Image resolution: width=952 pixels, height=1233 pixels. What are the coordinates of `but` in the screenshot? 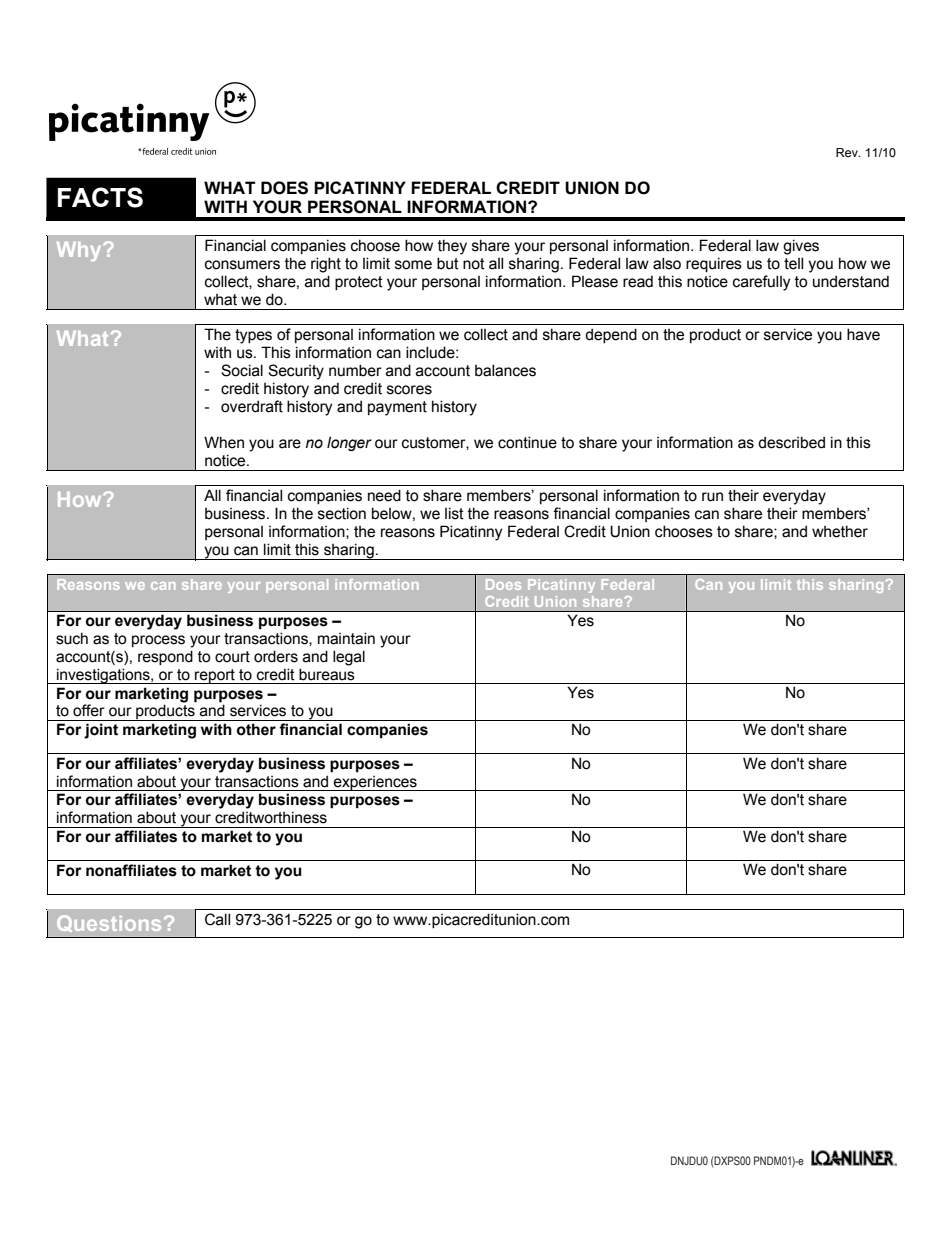 It's located at (448, 263).
